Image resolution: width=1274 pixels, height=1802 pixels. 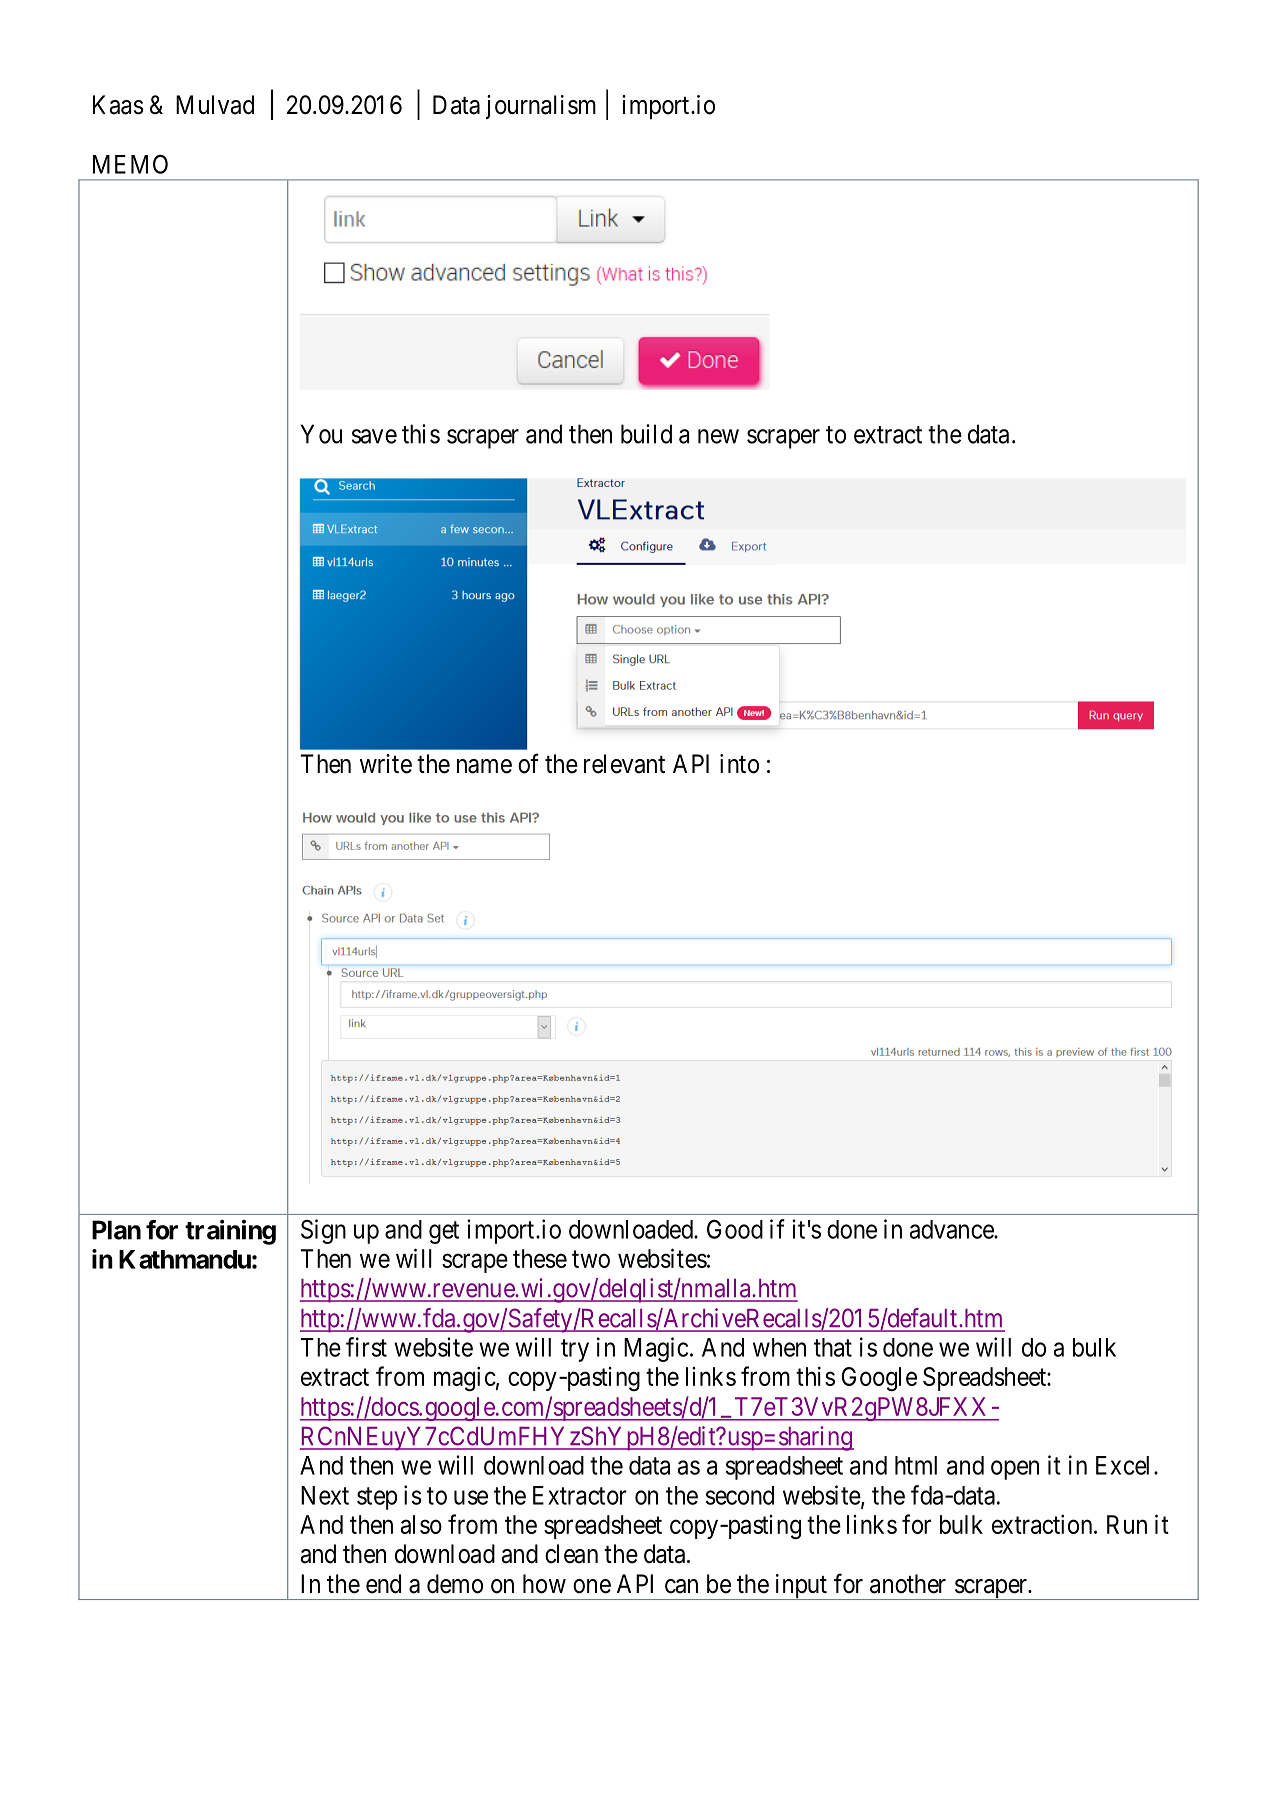 I want to click on new, so click(x=718, y=436).
